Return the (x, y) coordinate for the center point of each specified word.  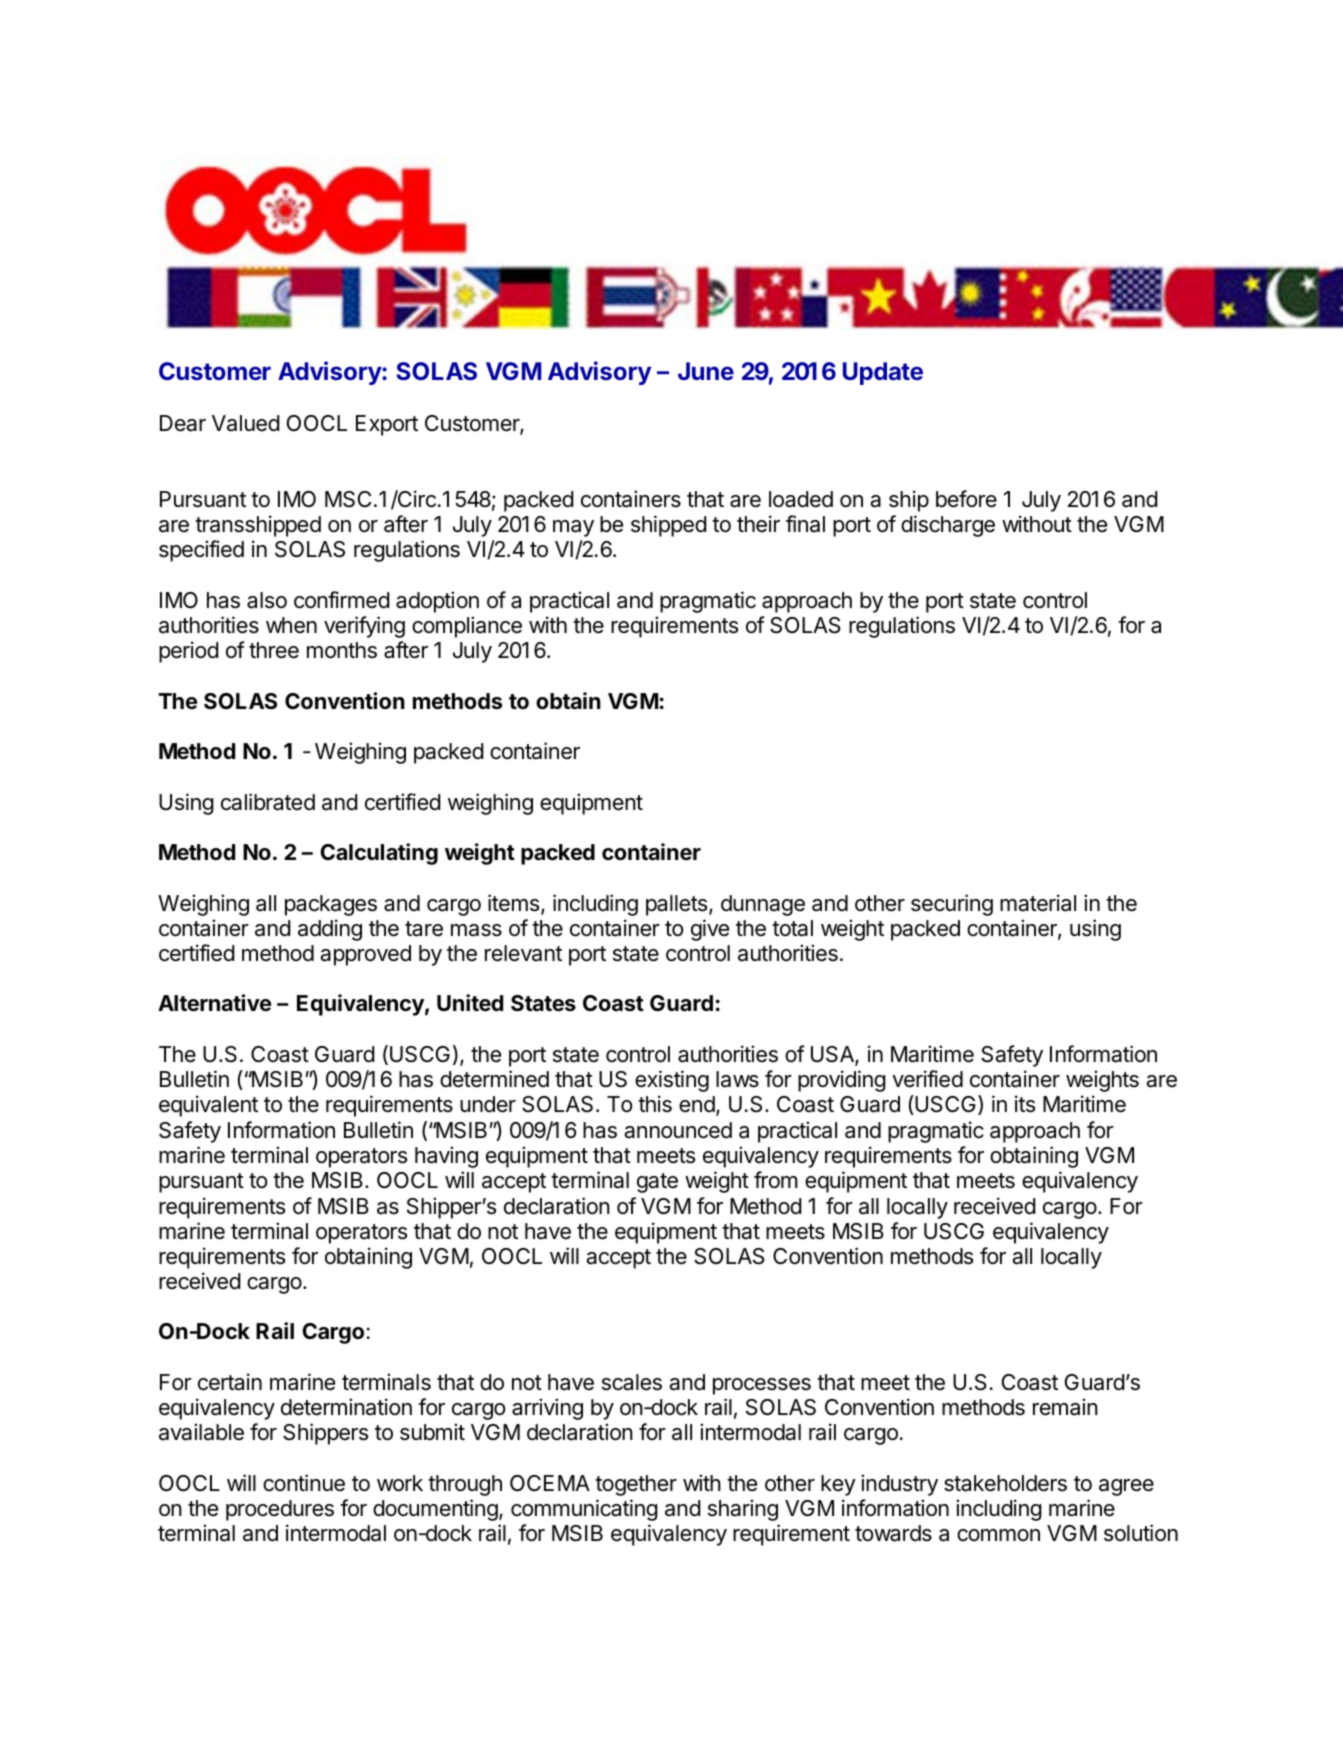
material (1038, 903)
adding (330, 930)
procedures (280, 1510)
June (706, 371)
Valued (246, 423)
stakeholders (1005, 1483)
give (710, 930)
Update (883, 373)
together (636, 1485)
